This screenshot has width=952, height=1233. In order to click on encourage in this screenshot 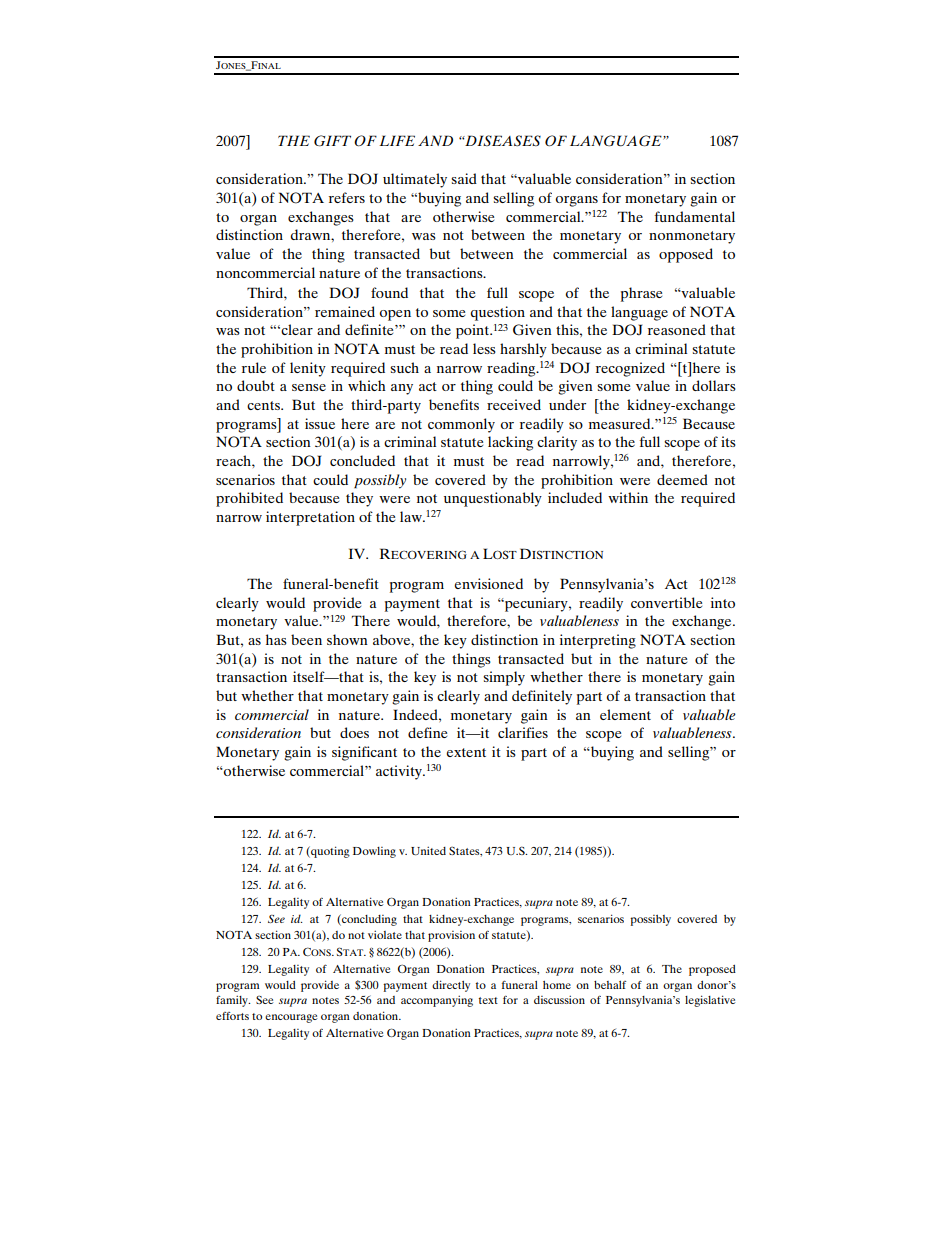, I will do `click(291, 1018)`.
